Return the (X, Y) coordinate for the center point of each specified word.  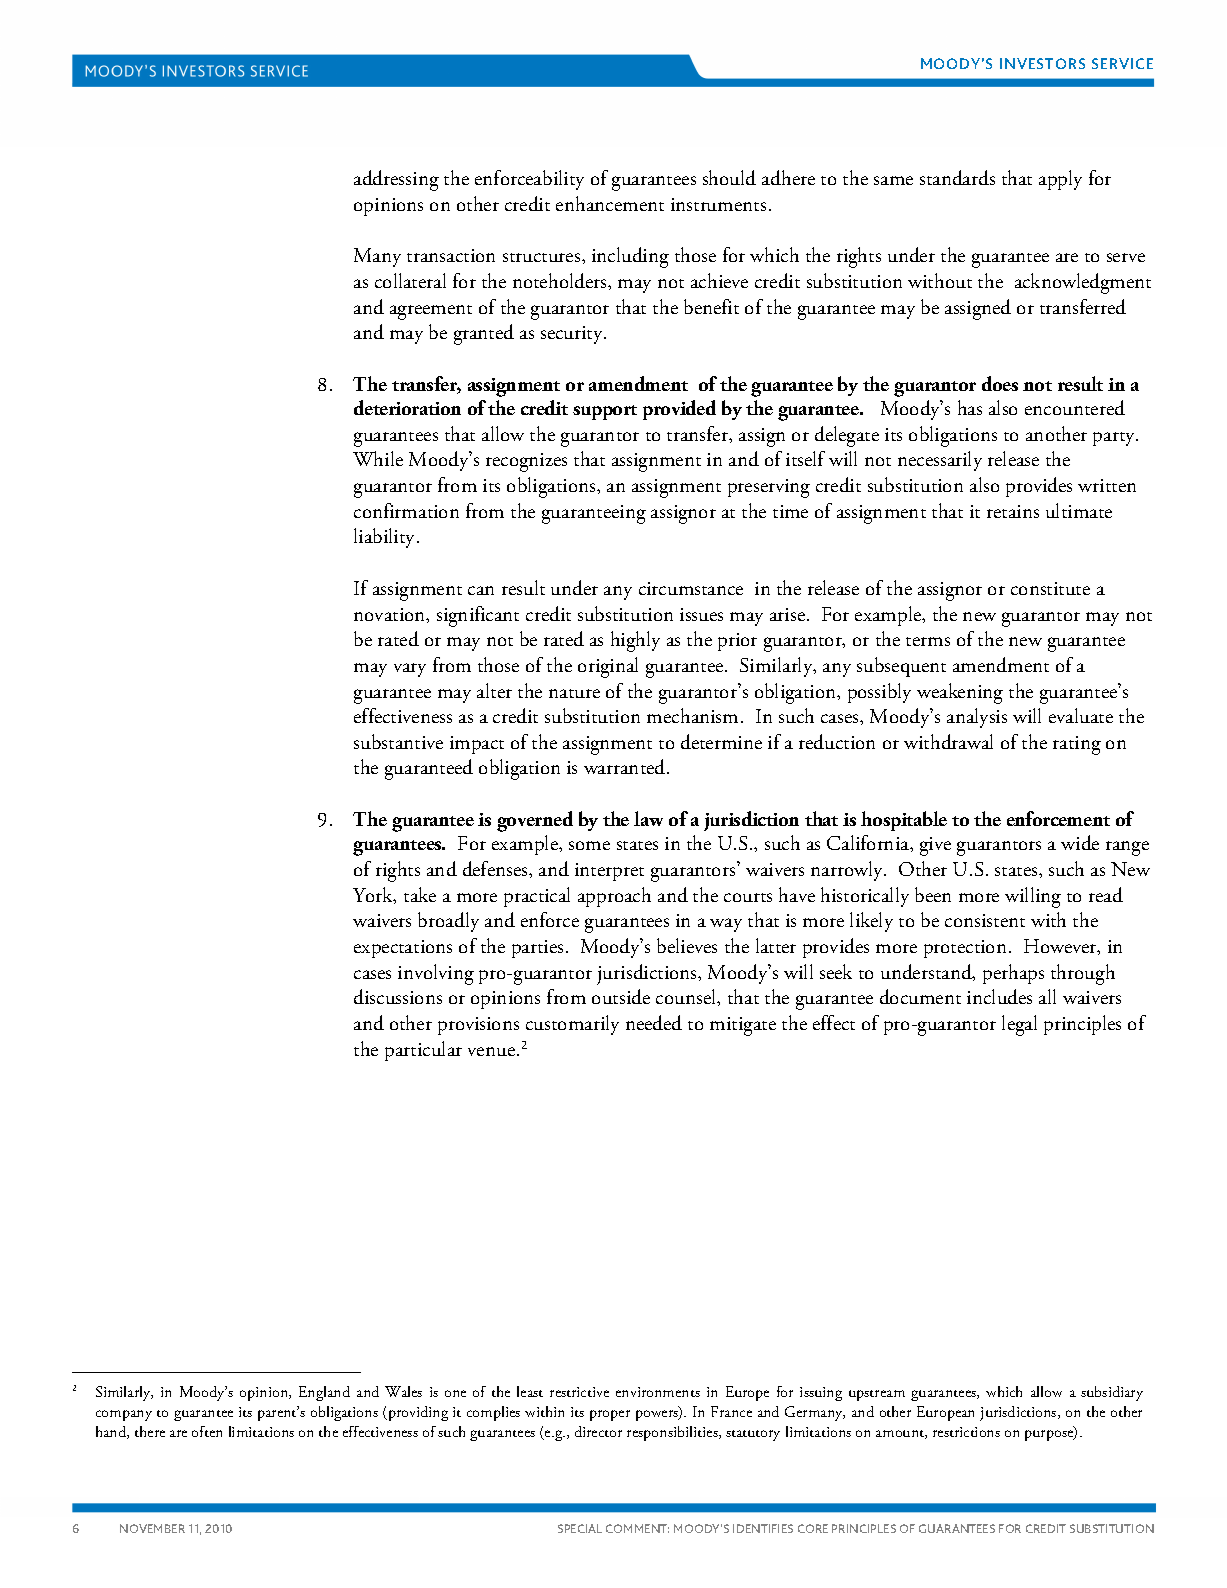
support (605, 412)
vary (410, 670)
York (374, 895)
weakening (960, 693)
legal (1019, 1025)
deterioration (407, 407)
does (1000, 383)
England (324, 1393)
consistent (985, 920)
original (608, 667)
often (207, 1431)
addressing (396, 180)
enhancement (610, 203)
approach (614, 897)
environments (658, 1392)
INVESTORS (1042, 63)
